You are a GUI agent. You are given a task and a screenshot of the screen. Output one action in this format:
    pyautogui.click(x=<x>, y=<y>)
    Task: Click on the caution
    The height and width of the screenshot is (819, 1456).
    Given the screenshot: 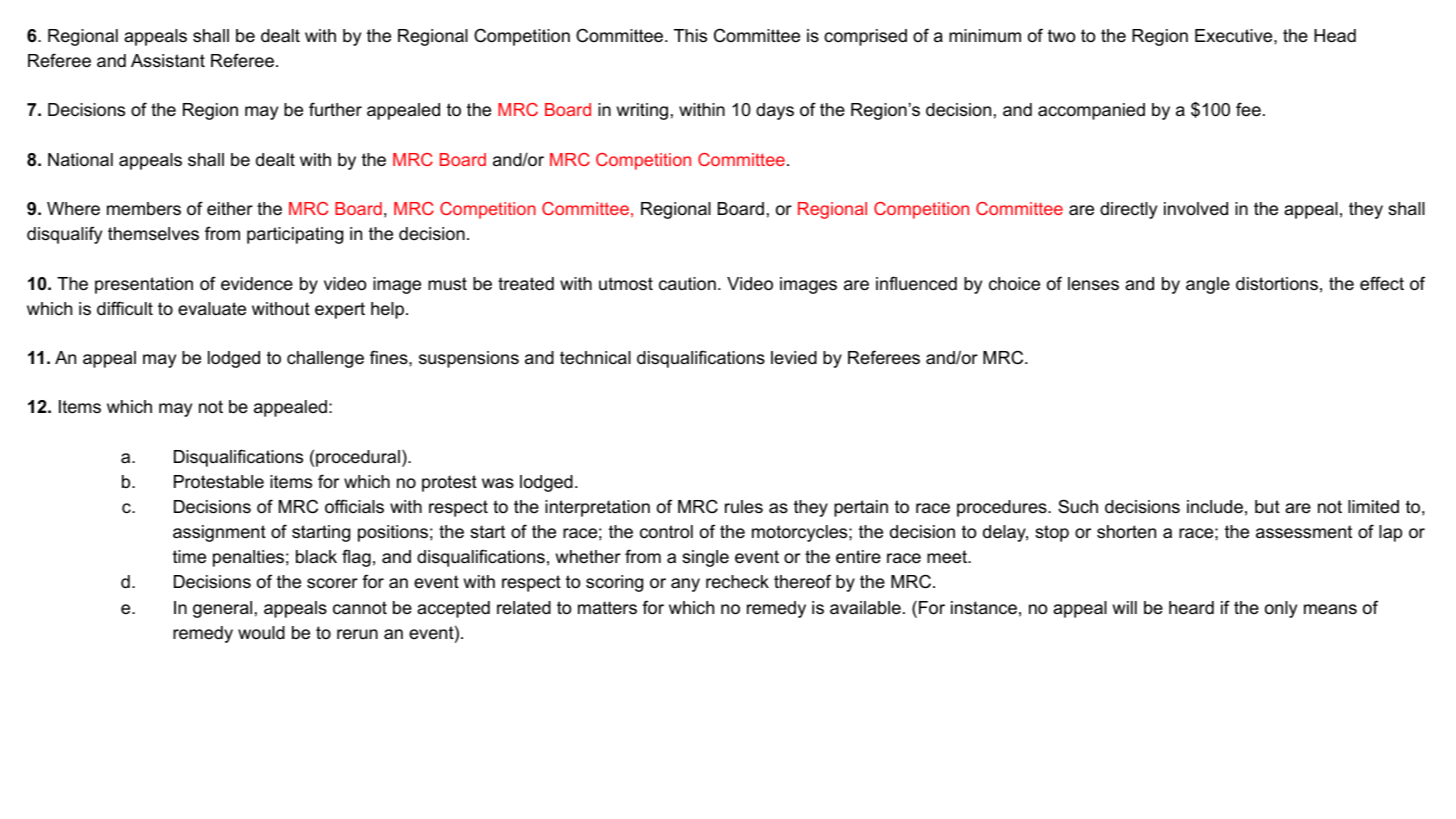 What is the action you would take?
    pyautogui.click(x=687, y=284)
